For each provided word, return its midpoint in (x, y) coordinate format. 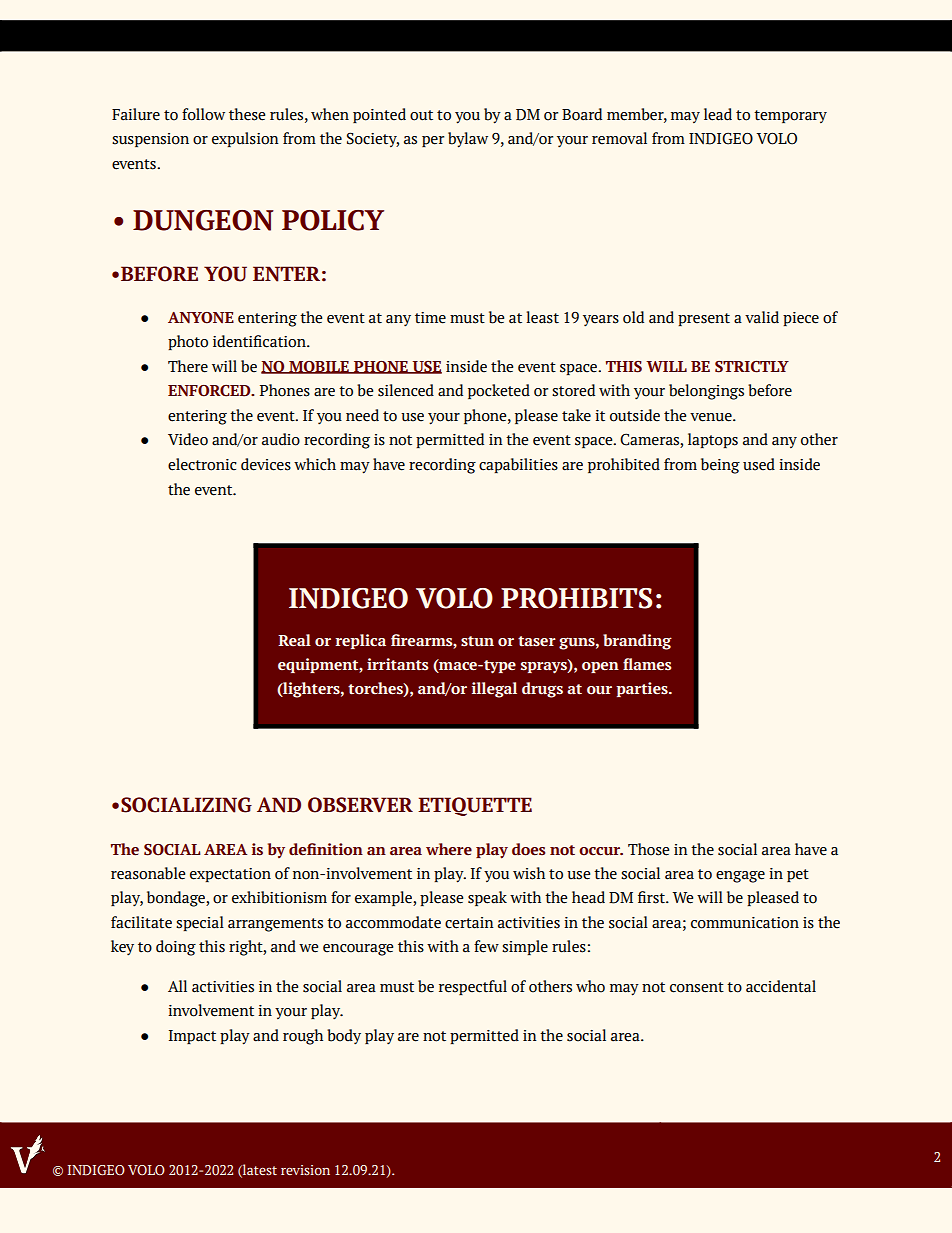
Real (294, 640)
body (344, 1037)
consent (697, 987)
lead (718, 114)
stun (477, 641)
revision (305, 1170)
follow (203, 114)
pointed (379, 115)
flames (647, 664)
